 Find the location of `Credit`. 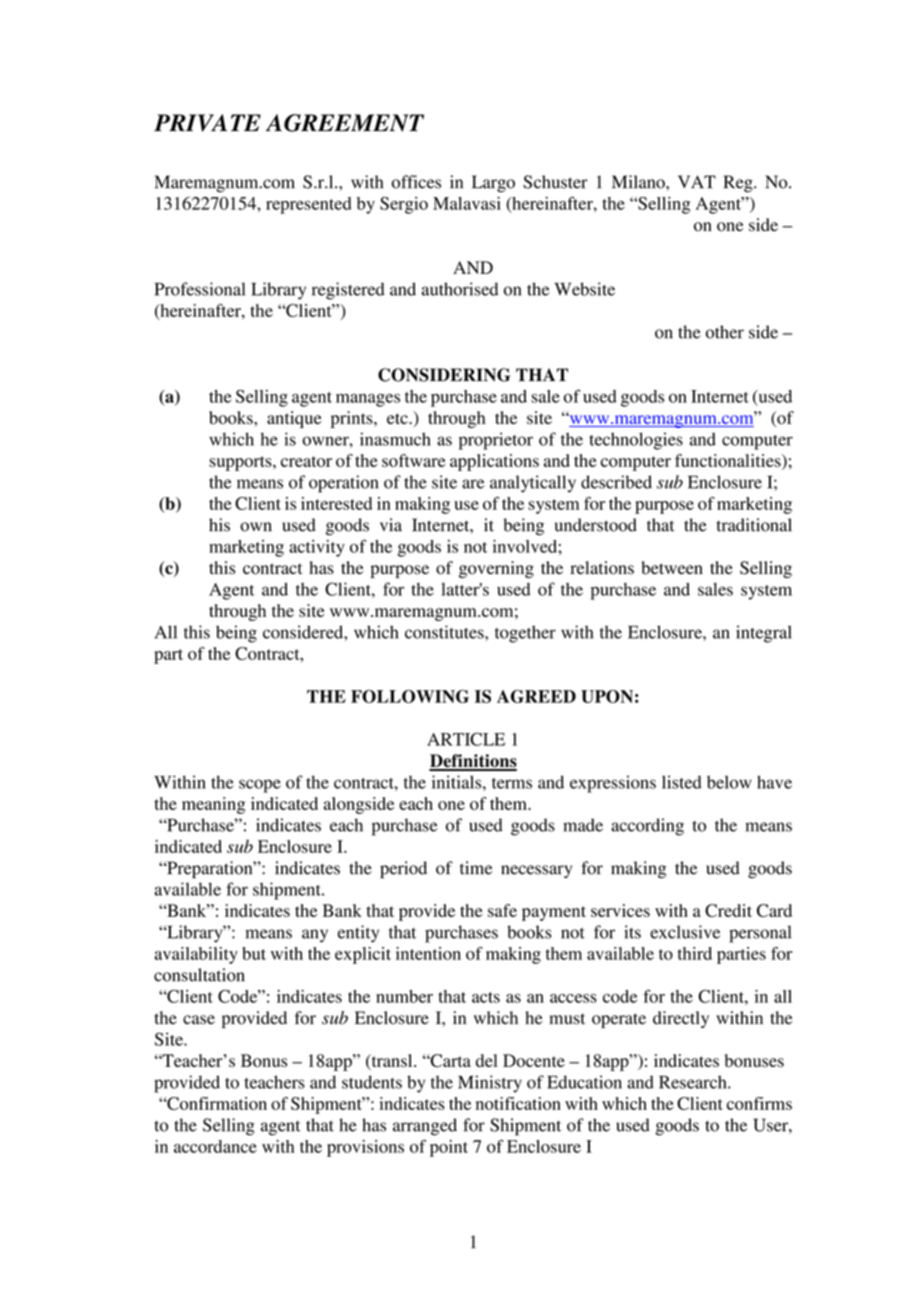

Credit is located at coordinates (728, 910).
